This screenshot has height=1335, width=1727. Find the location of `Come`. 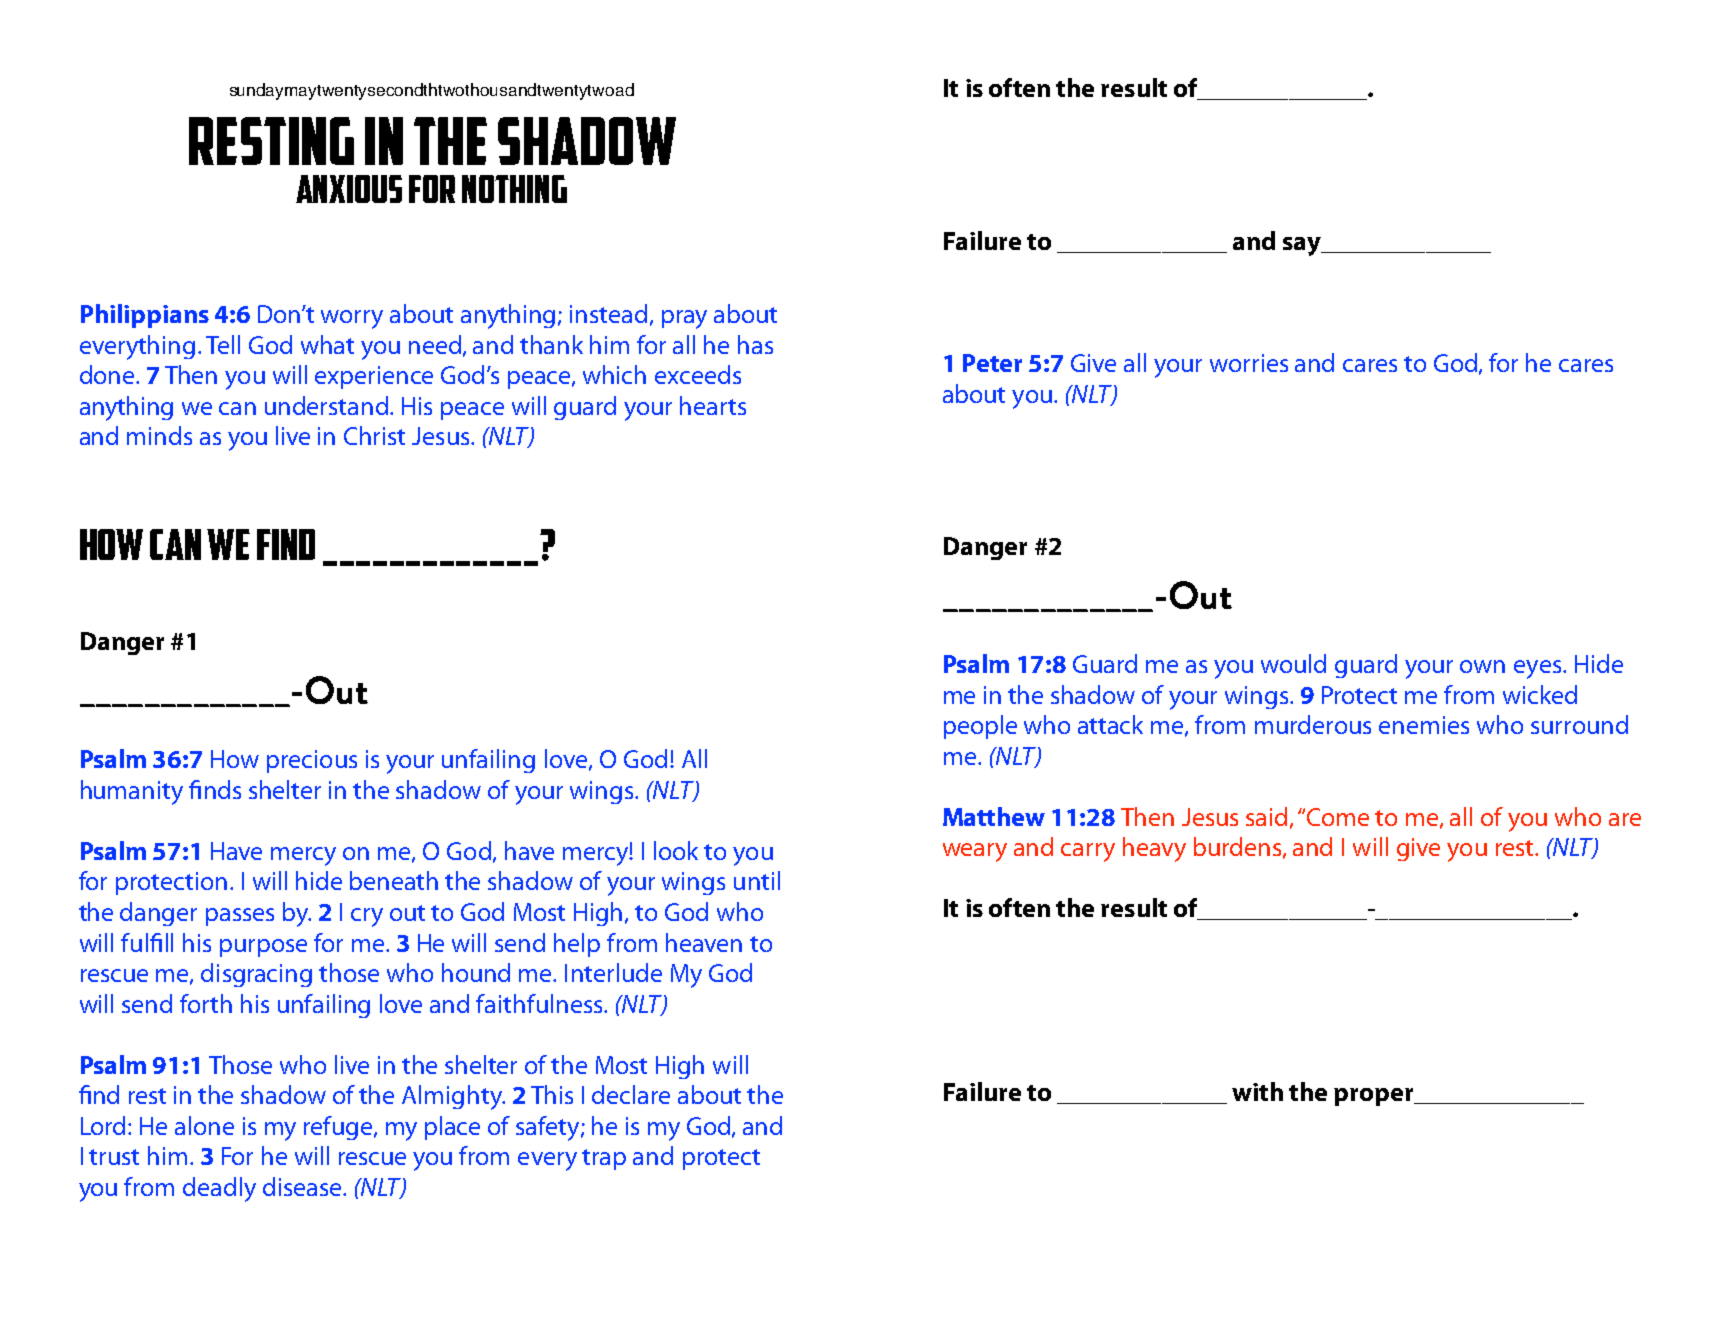

Come is located at coordinates (1338, 817).
